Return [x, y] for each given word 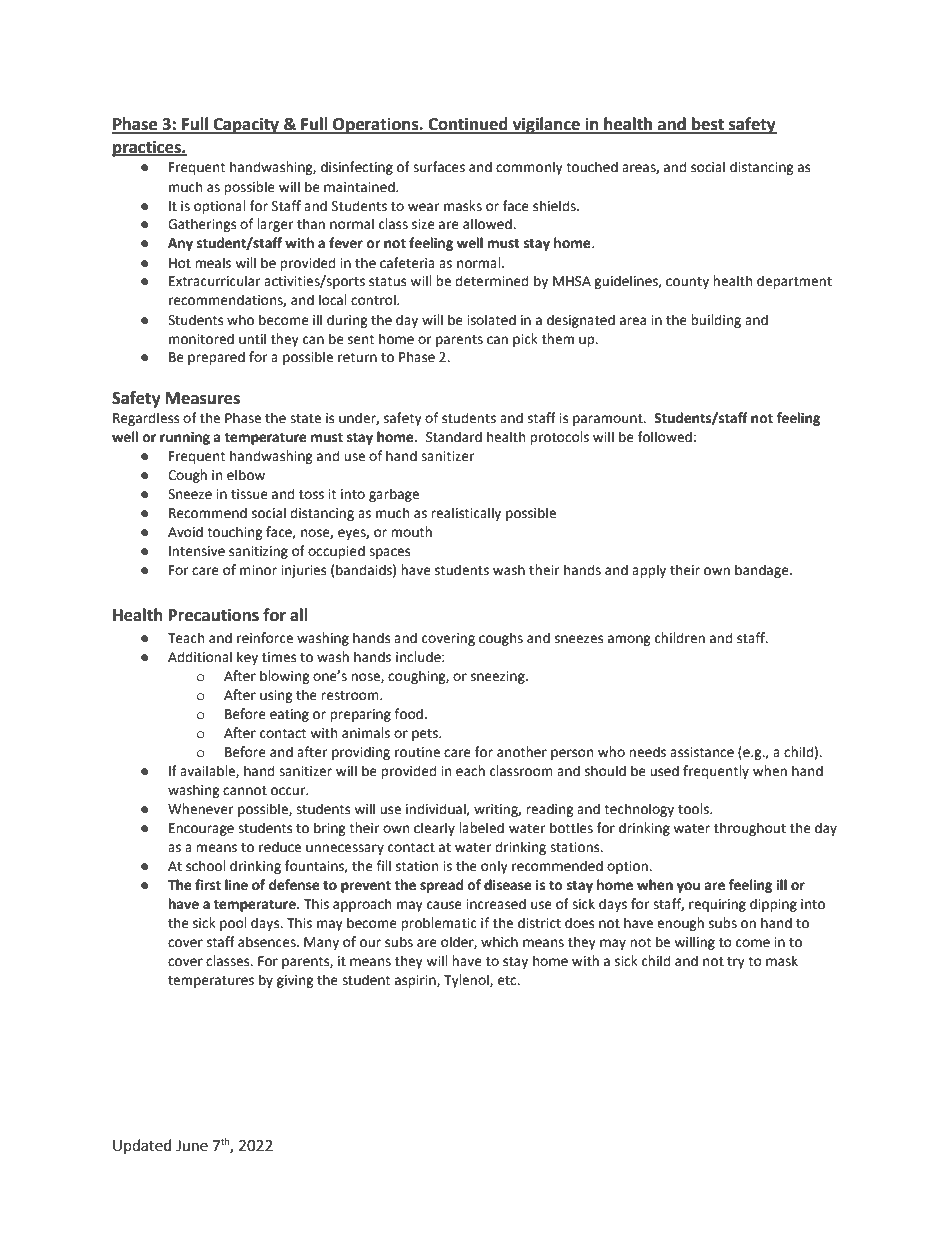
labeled [481, 828]
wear [423, 207]
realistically [466, 514]
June [192, 1146]
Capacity [246, 125]
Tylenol [467, 981]
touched [592, 167]
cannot [245, 791]
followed [665, 437]
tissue [249, 494]
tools [694, 809]
